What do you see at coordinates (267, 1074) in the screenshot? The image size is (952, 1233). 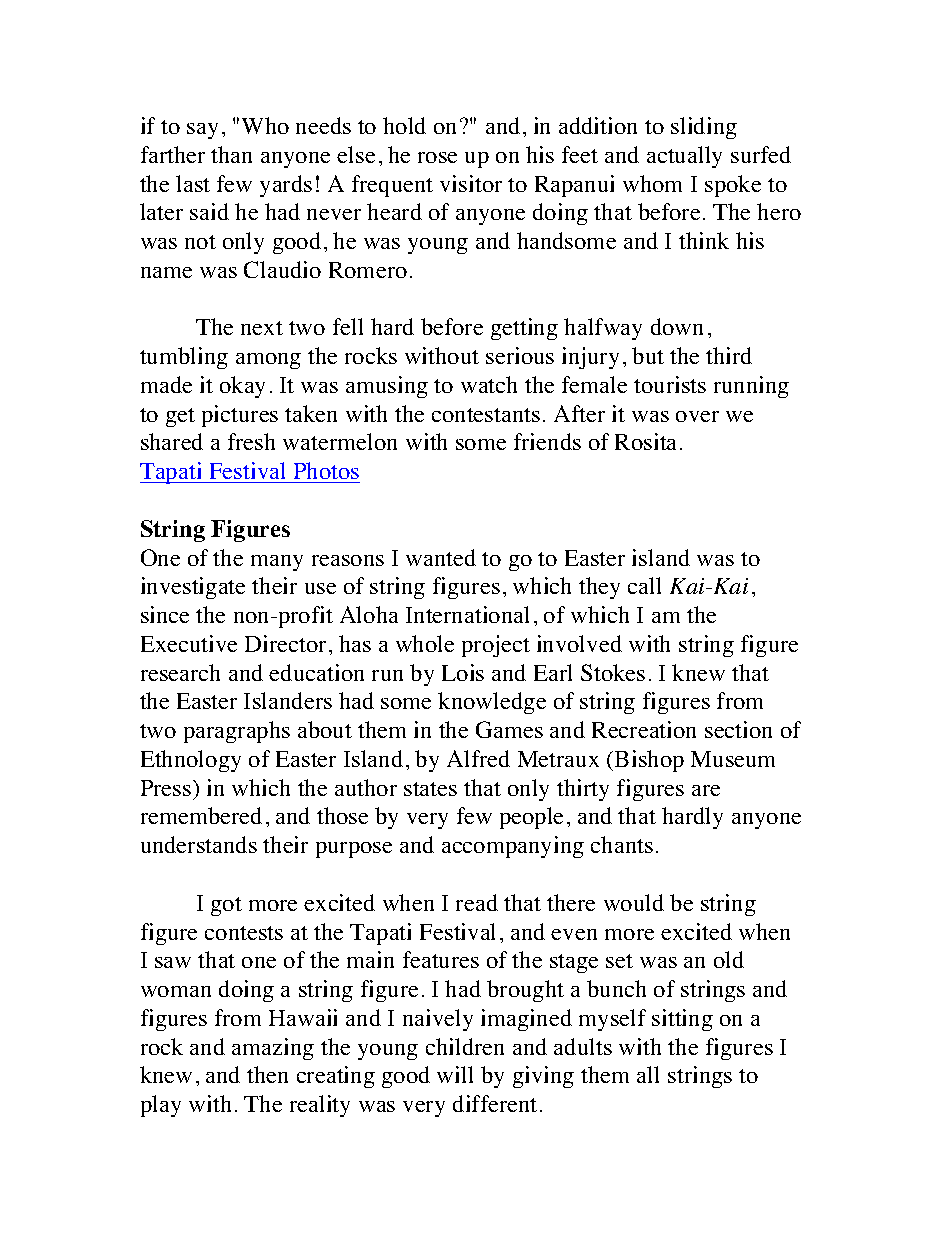 I see `then` at bounding box center [267, 1074].
